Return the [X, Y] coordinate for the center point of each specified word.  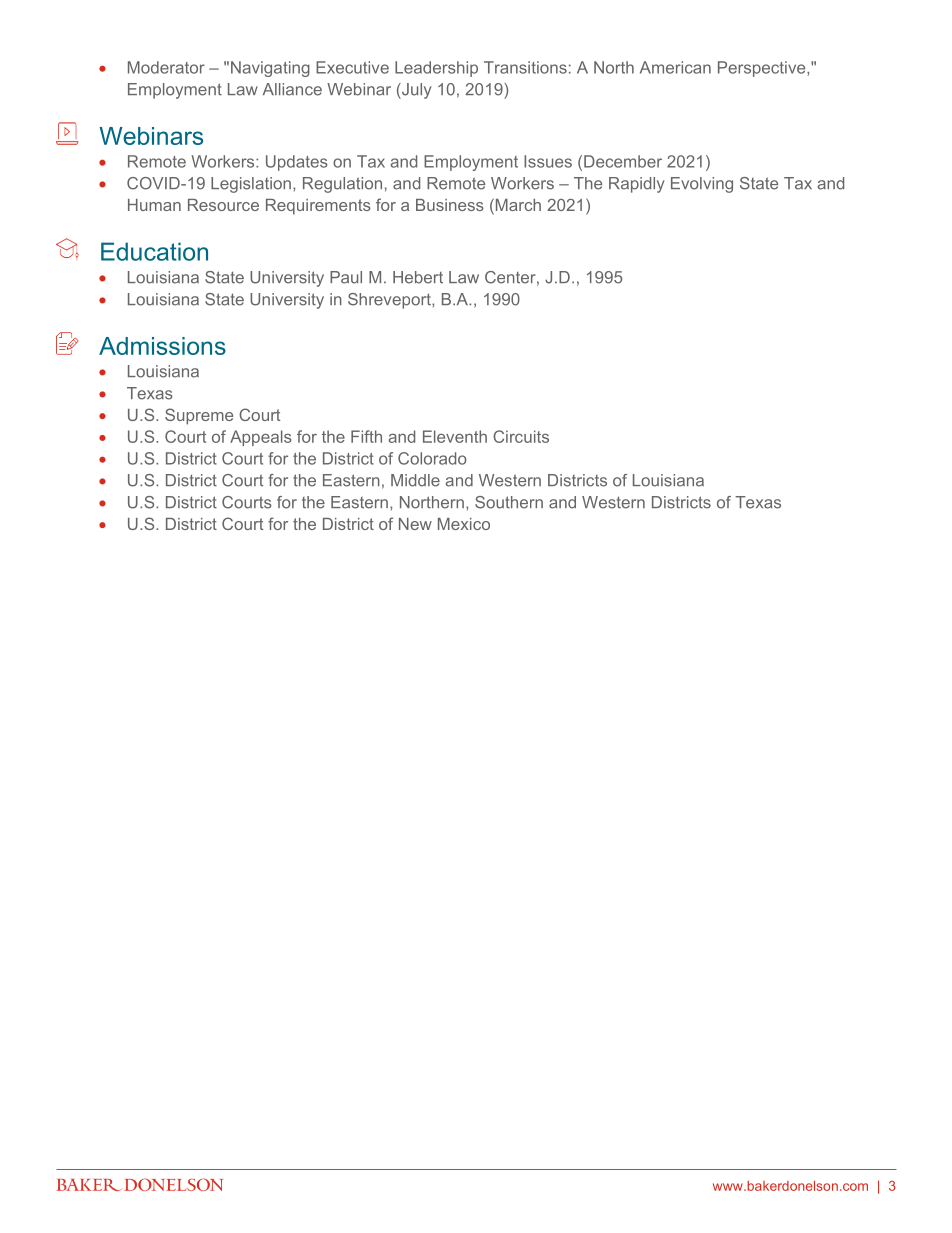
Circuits [521, 436]
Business [450, 205]
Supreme [199, 416]
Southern [509, 502]
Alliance [292, 89]
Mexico [464, 524]
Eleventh [455, 436]
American [675, 67]
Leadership [436, 69]
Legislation [251, 185]
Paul [346, 277]
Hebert [418, 277]
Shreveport [390, 301]
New [415, 524]
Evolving [702, 185]
